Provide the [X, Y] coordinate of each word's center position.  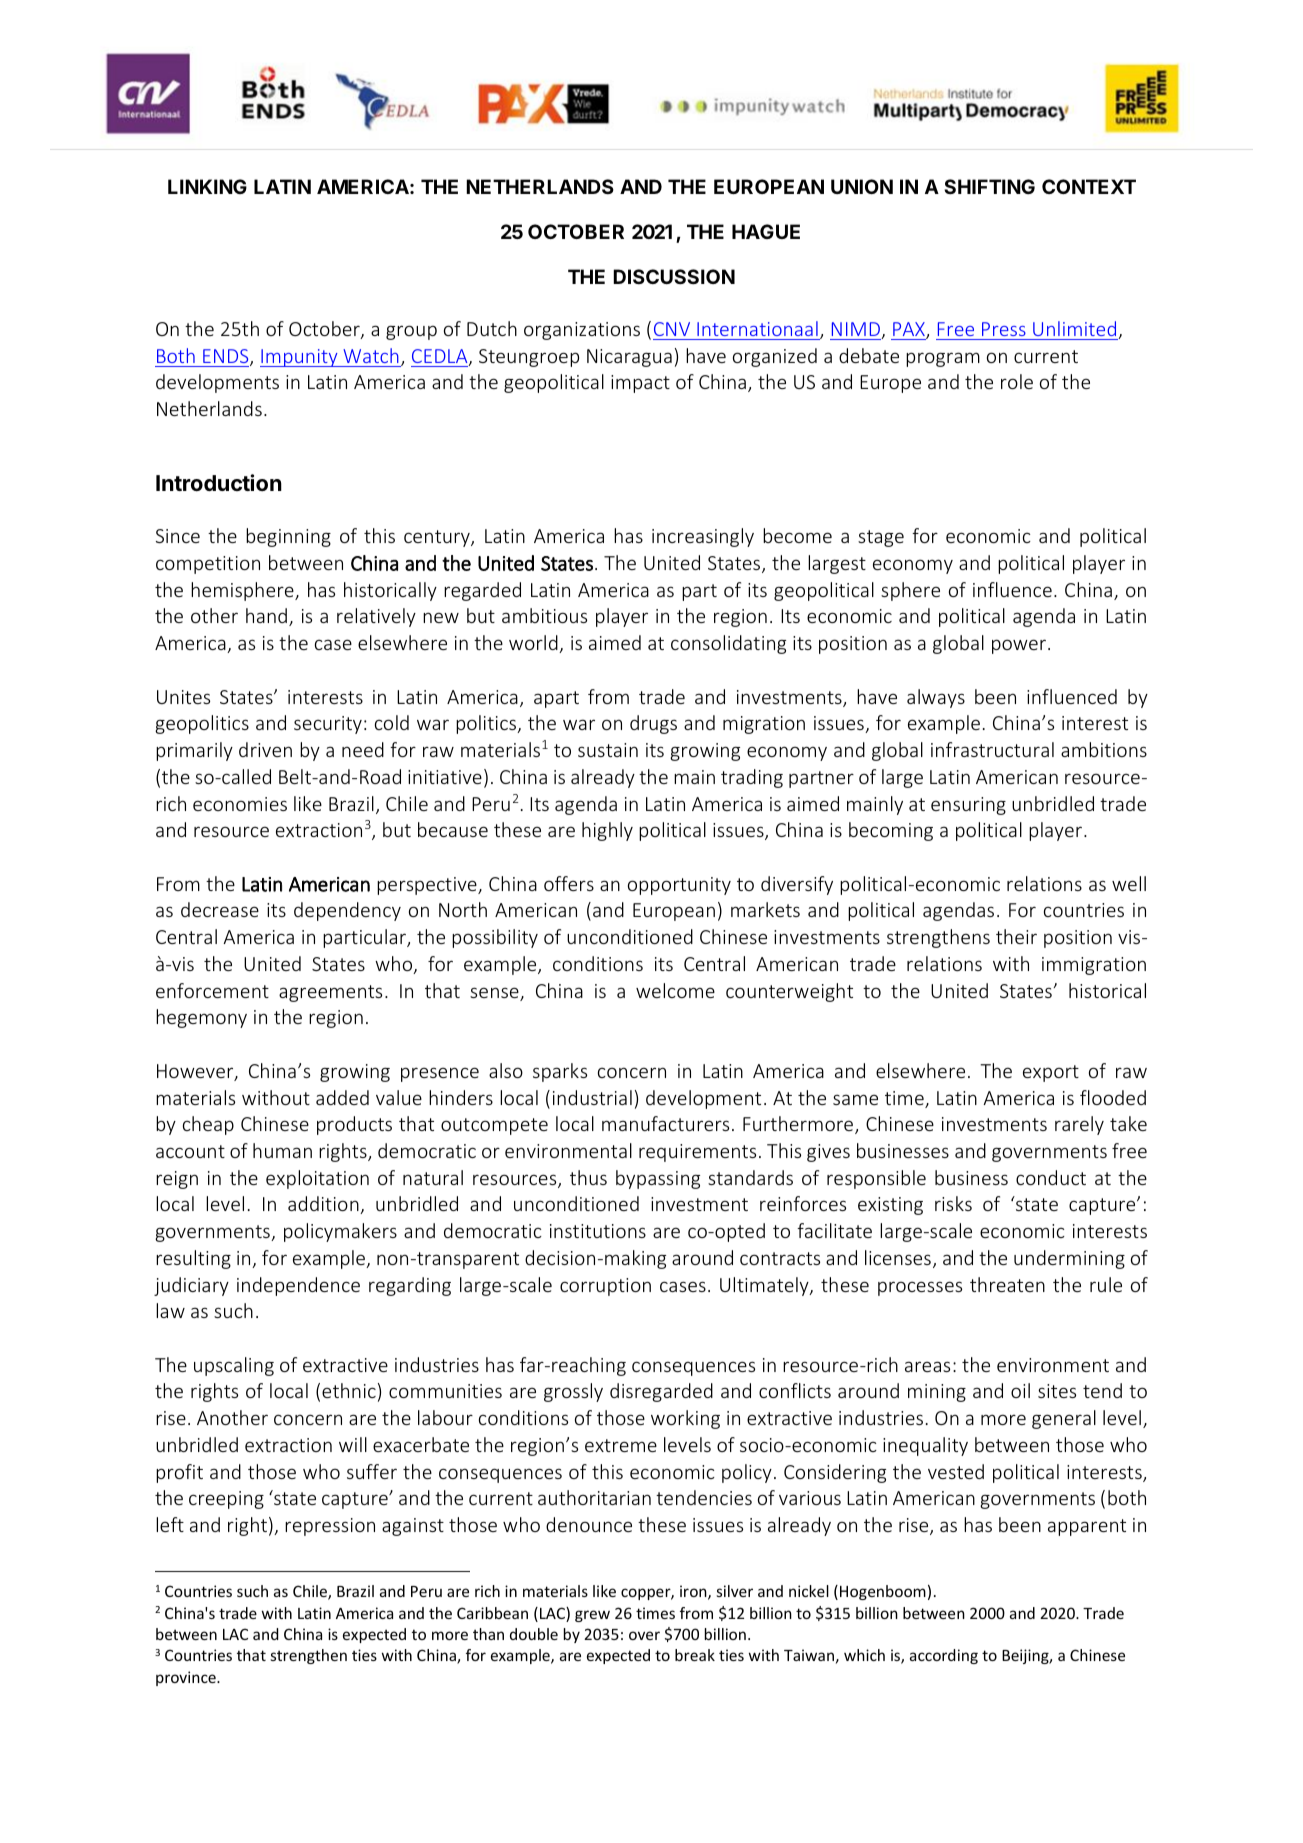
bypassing [658, 1179]
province [187, 1678]
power [1019, 646]
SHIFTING [989, 186]
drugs [653, 724]
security [328, 725]
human [282, 1150]
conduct [1051, 1177]
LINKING [207, 186]
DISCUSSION [674, 276]
